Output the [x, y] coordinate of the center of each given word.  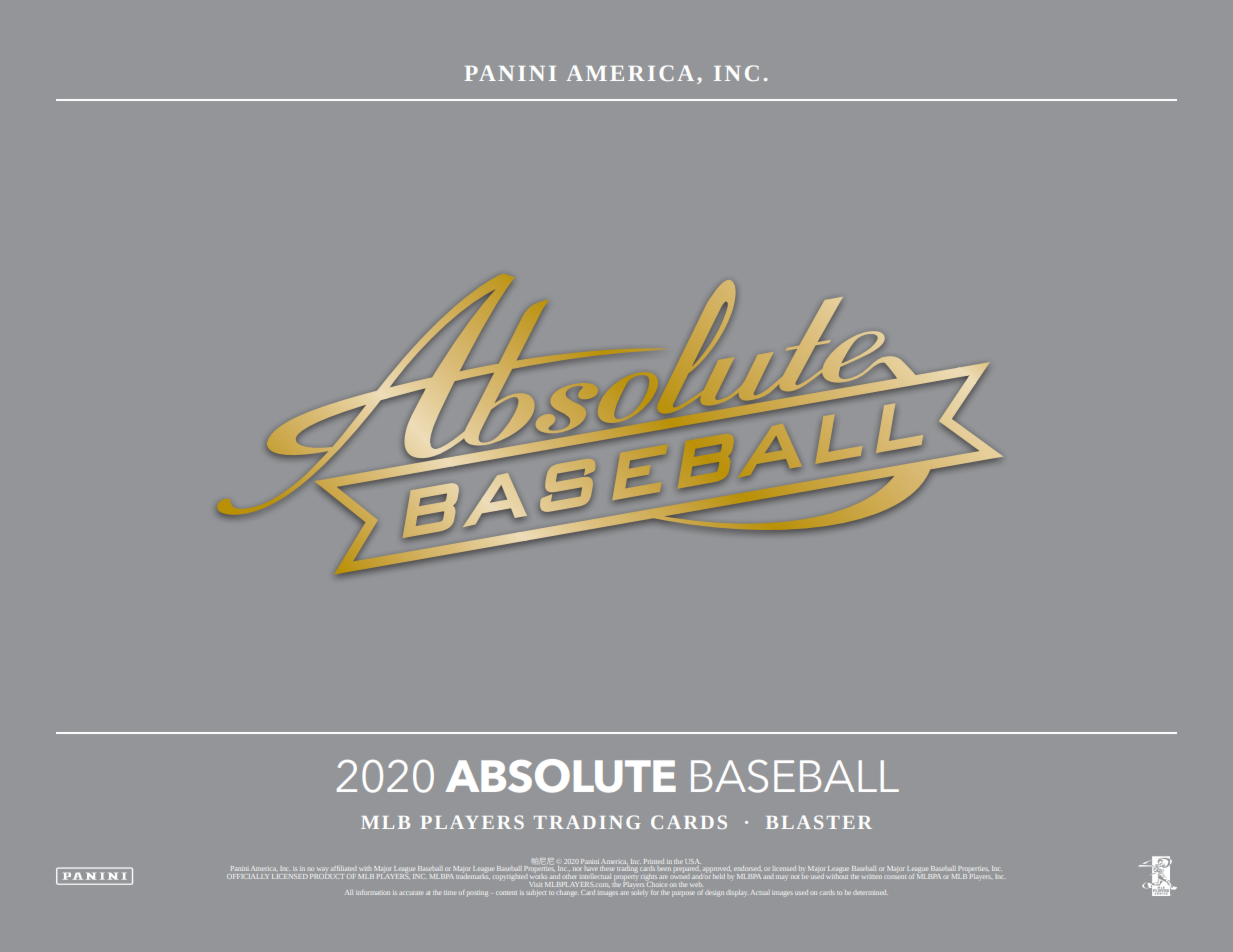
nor [577, 869]
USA [693, 861]
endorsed [748, 868]
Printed [654, 861]
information [373, 892]
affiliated [344, 868]
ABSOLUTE [561, 776]
